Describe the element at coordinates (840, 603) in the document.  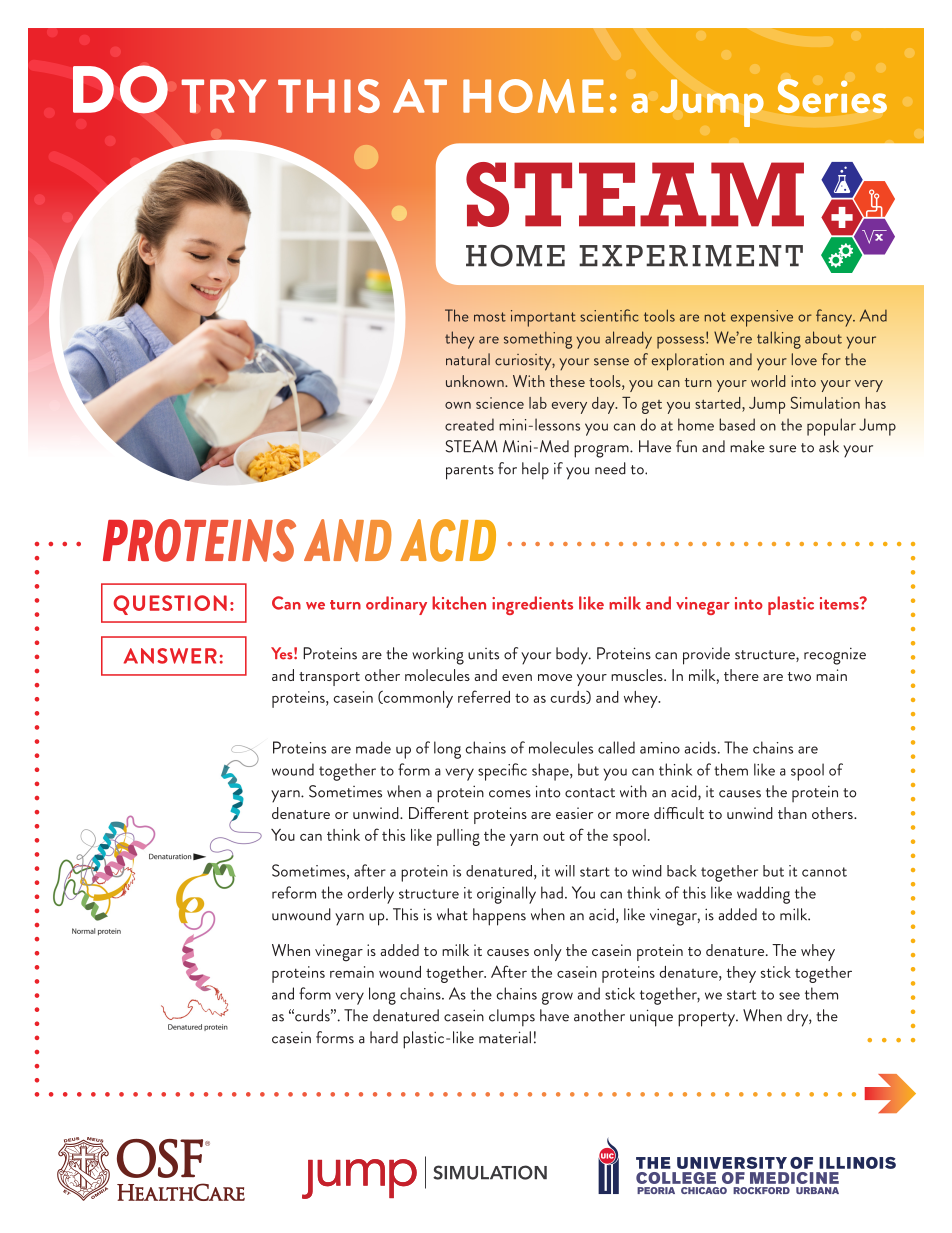
I see `items` at that location.
